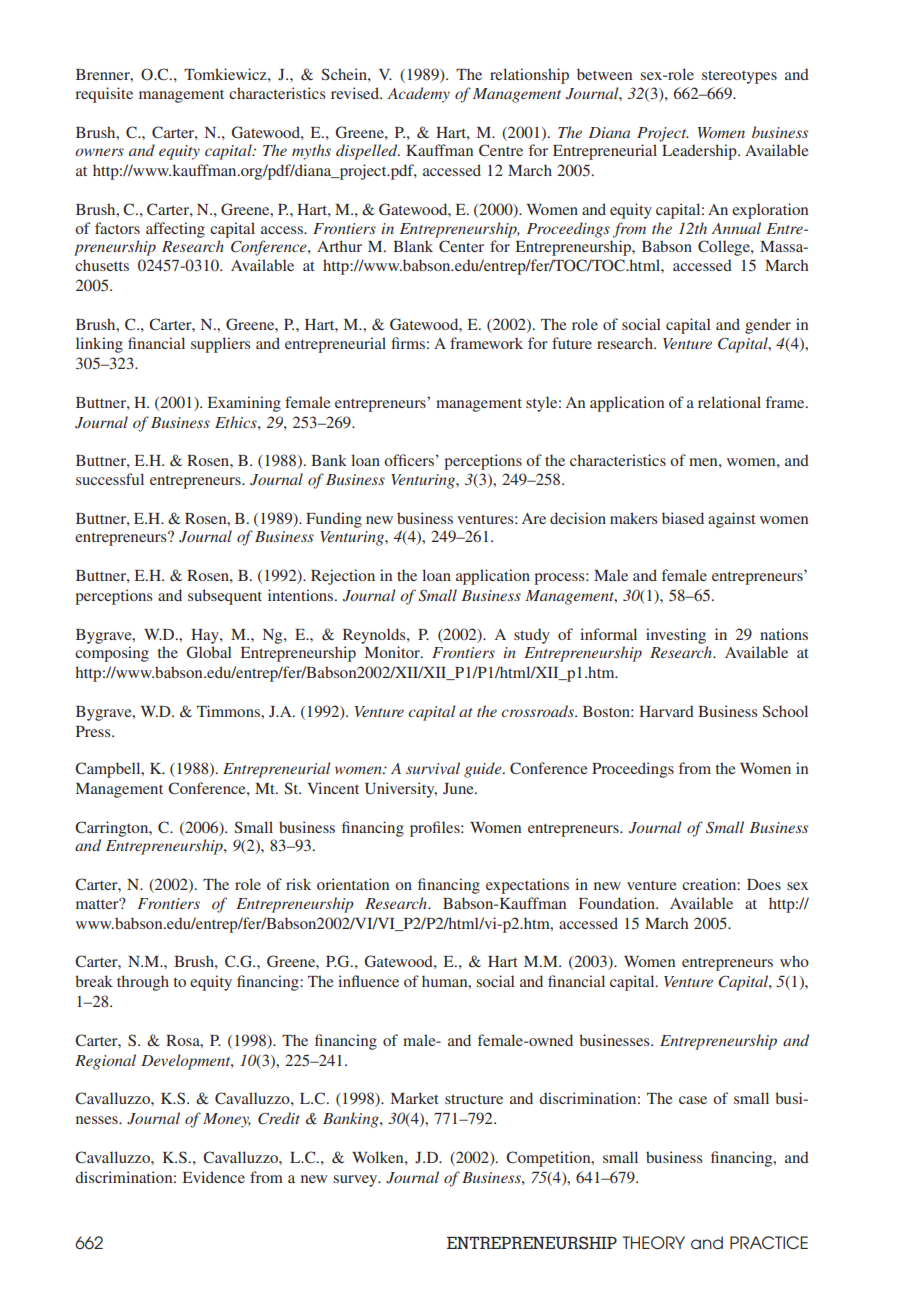  Describe the element at coordinates (729, 402) in the screenshot. I see `relational` at that location.
